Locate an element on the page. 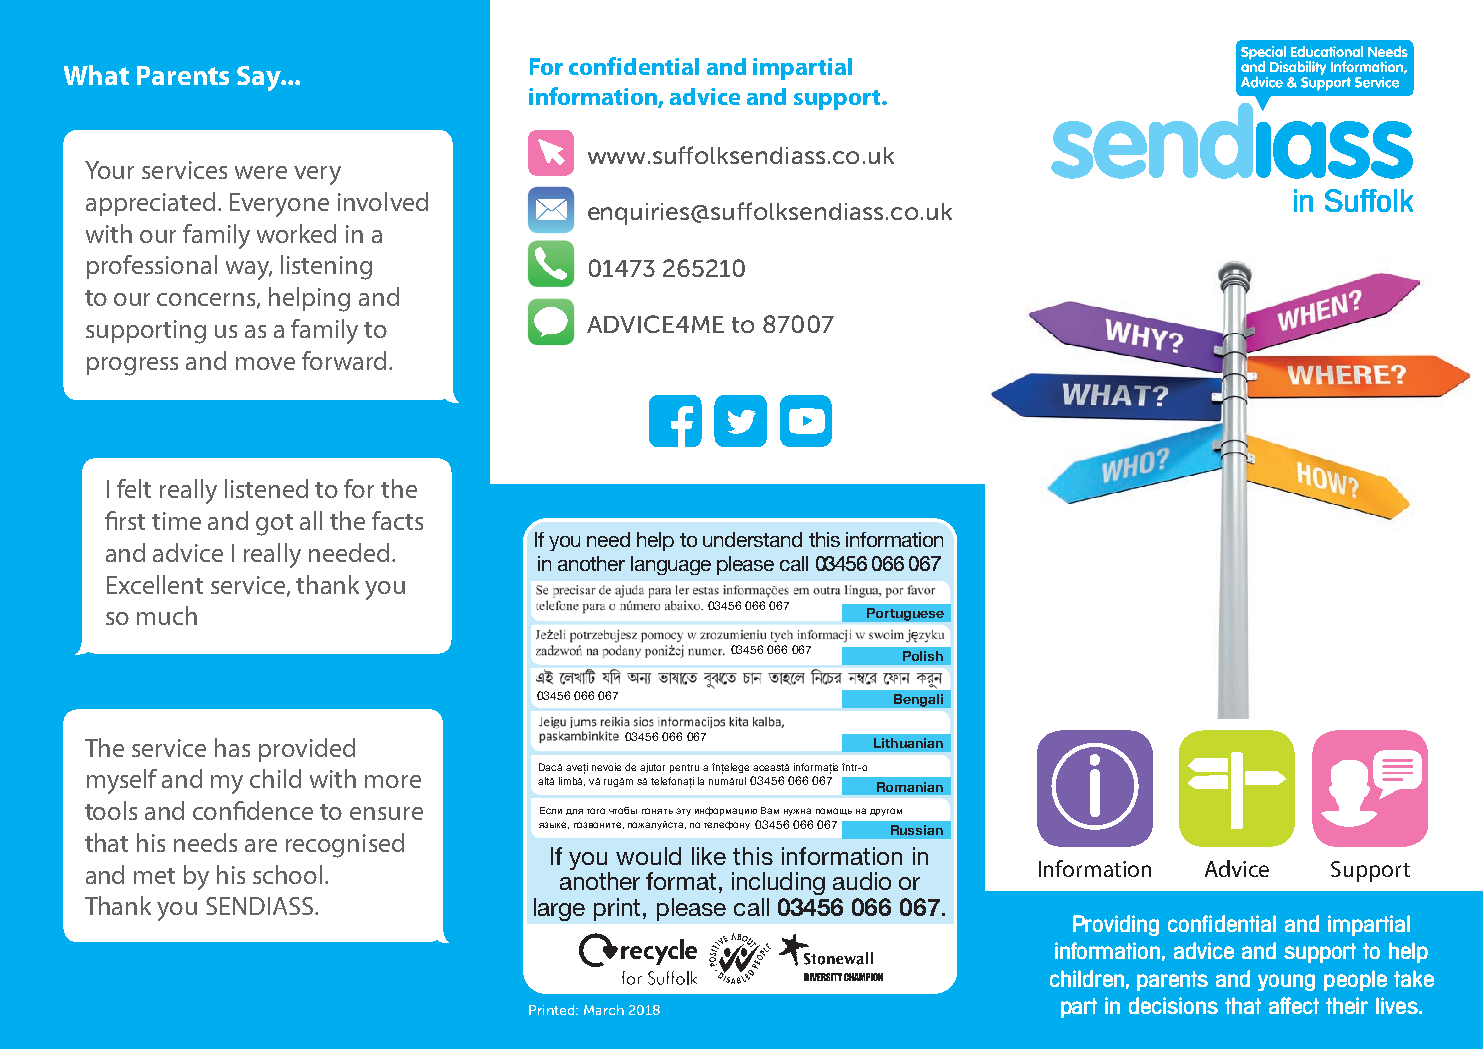 The image size is (1483, 1049). involved is located at coordinates (383, 201).
